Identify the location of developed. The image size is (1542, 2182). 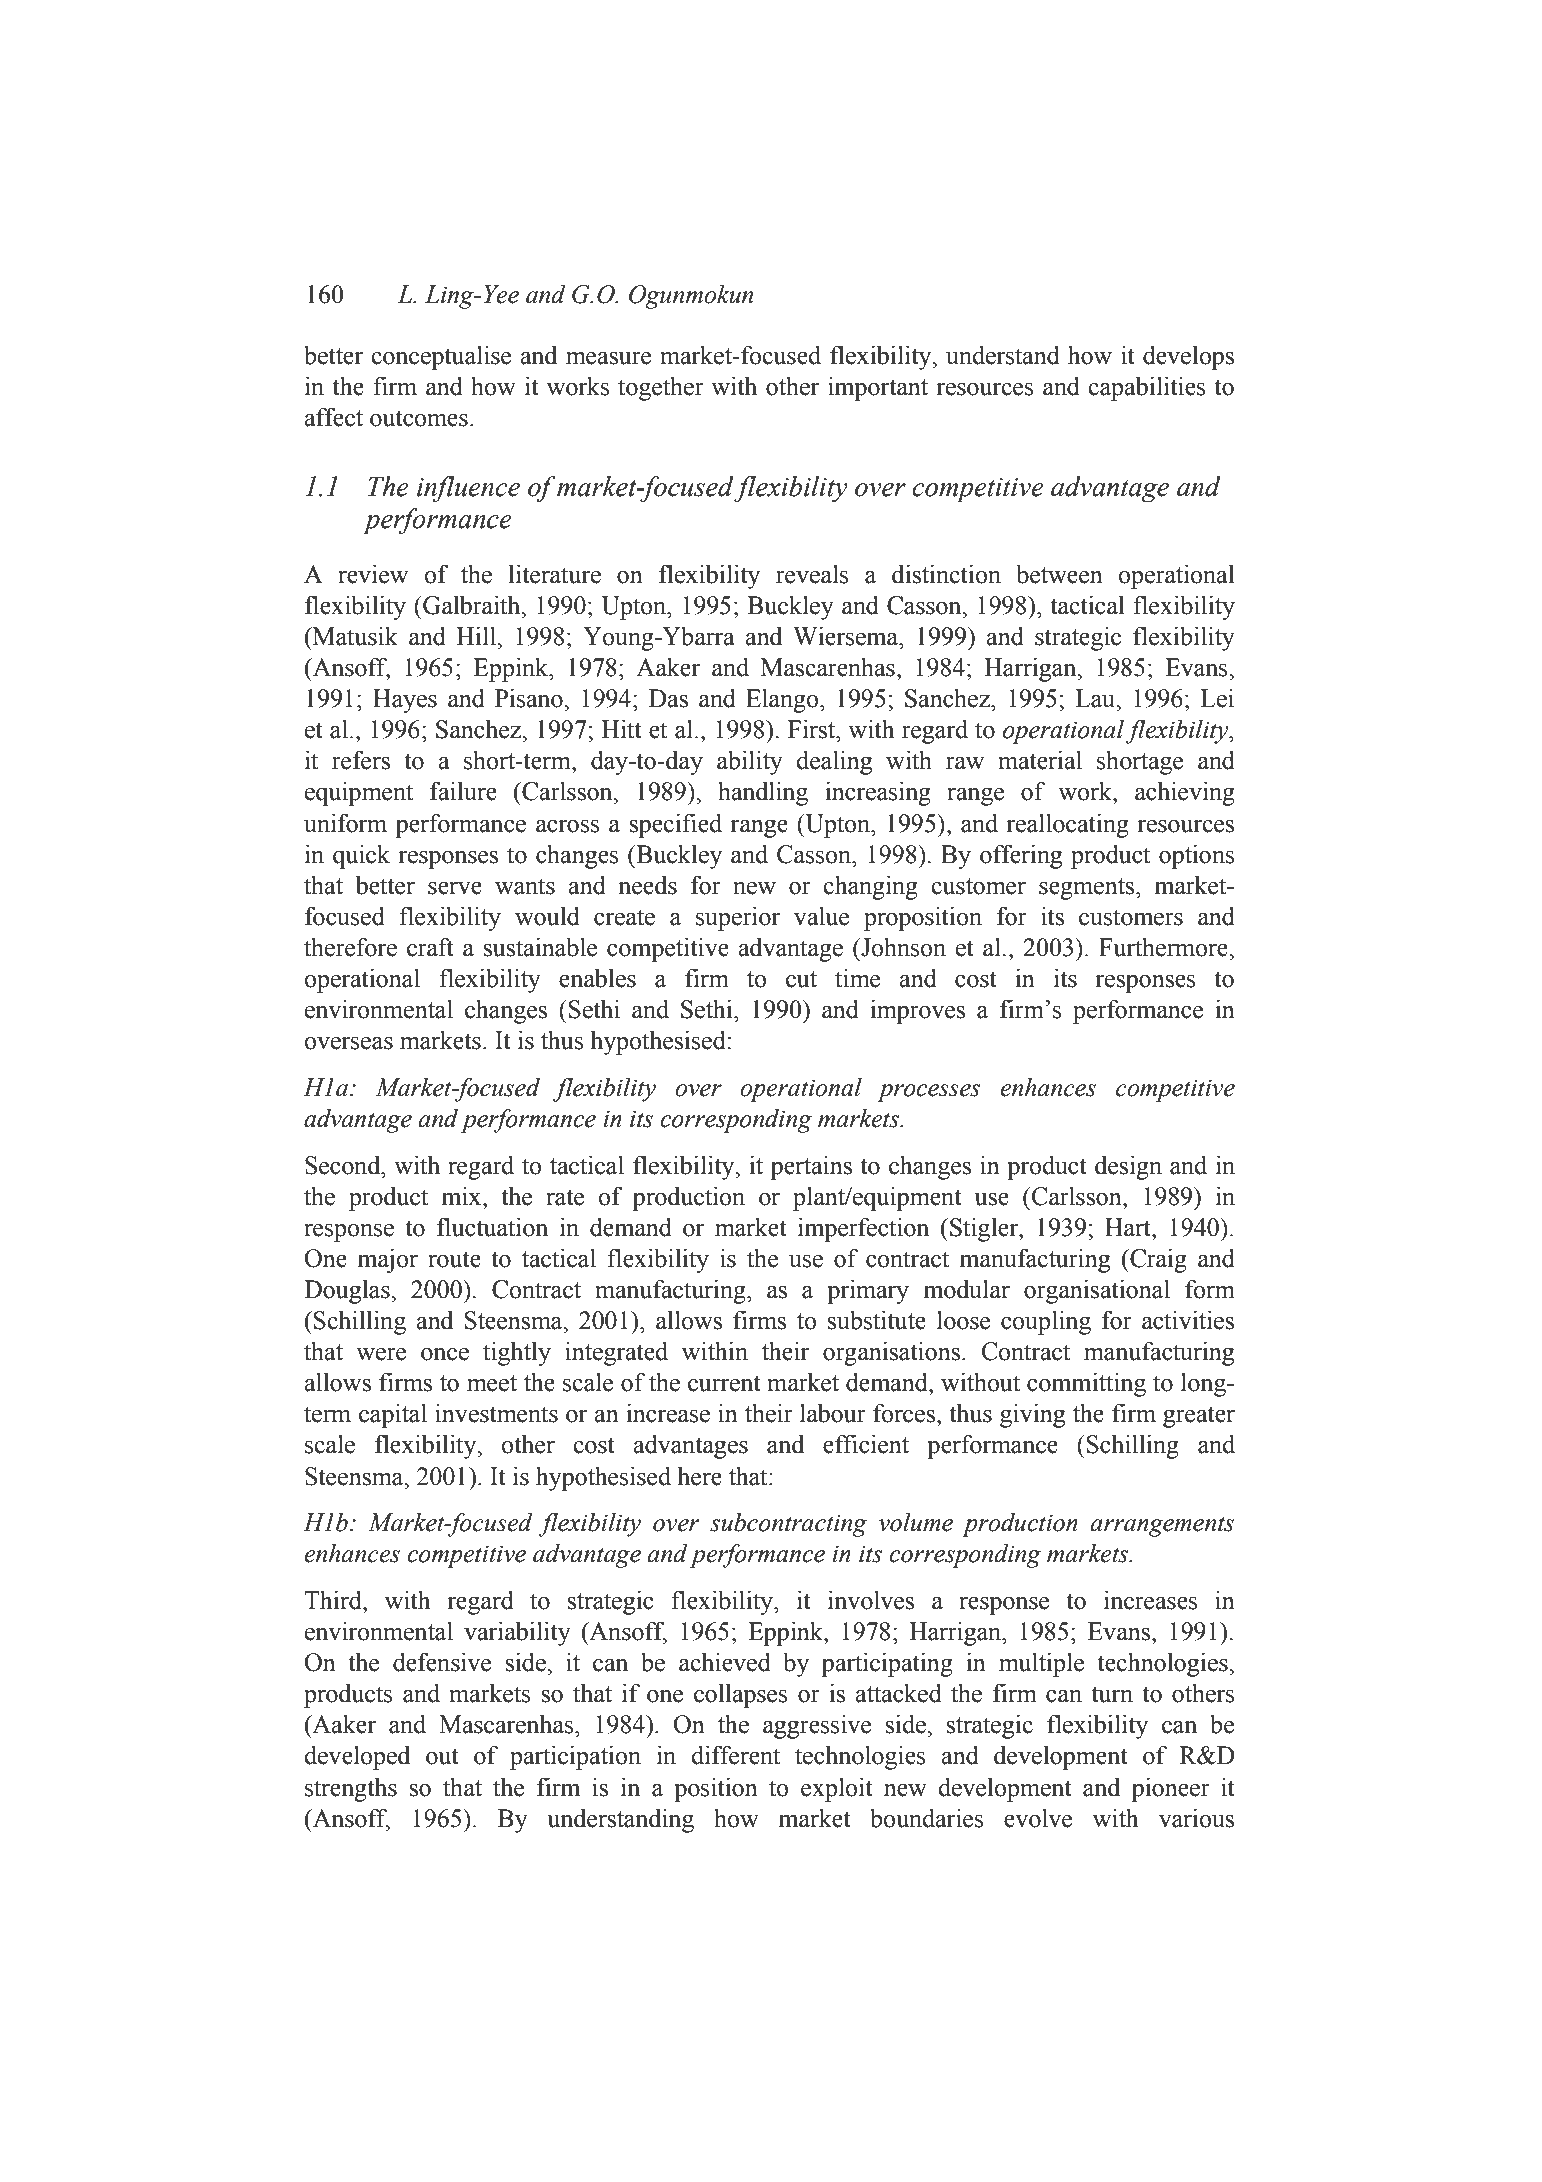
(357, 1758).
